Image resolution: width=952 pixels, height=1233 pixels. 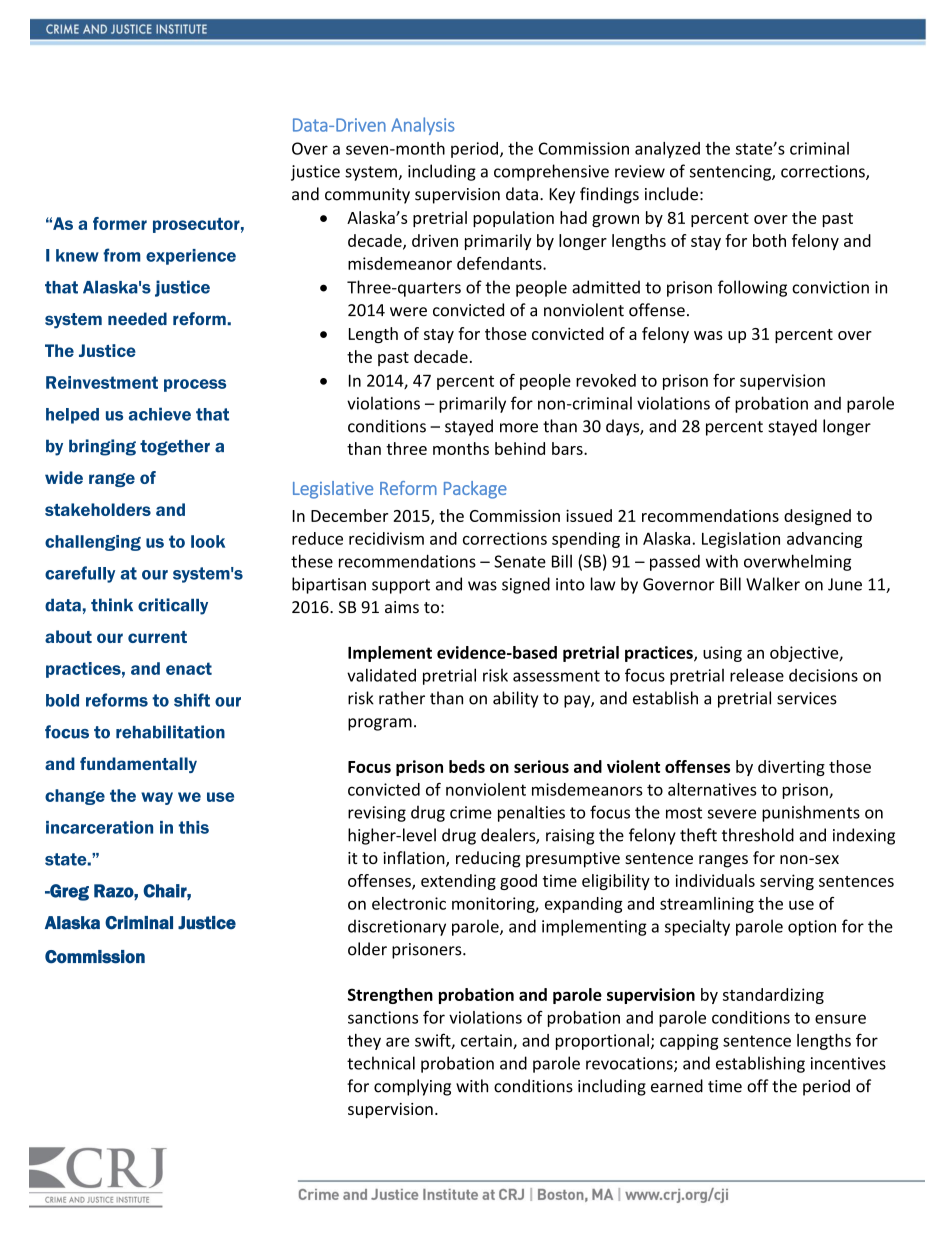 What do you see at coordinates (423, 126) in the image?
I see `Analysis` at bounding box center [423, 126].
